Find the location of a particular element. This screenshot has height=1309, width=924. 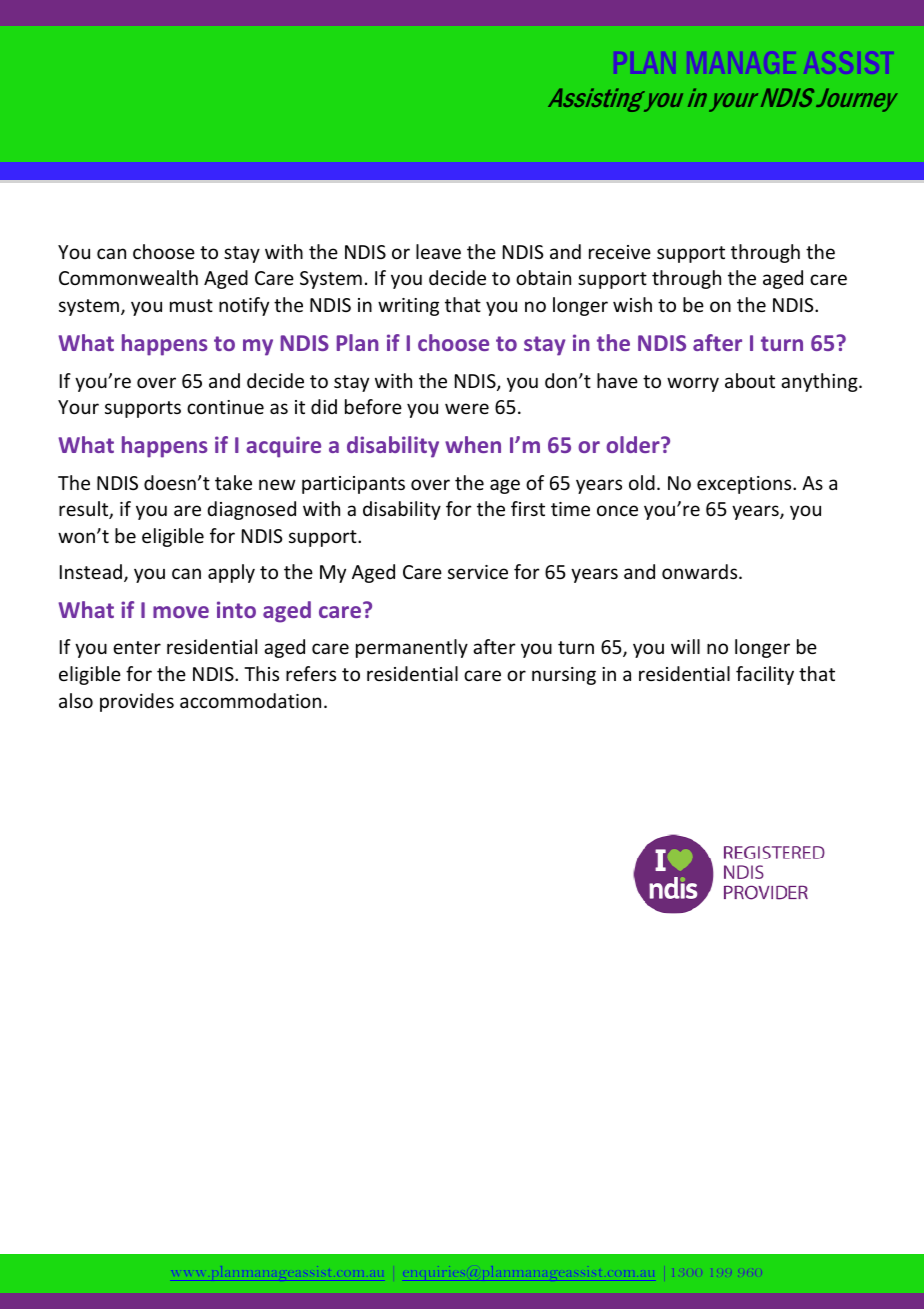

Commonwealth is located at coordinates (128, 277).
